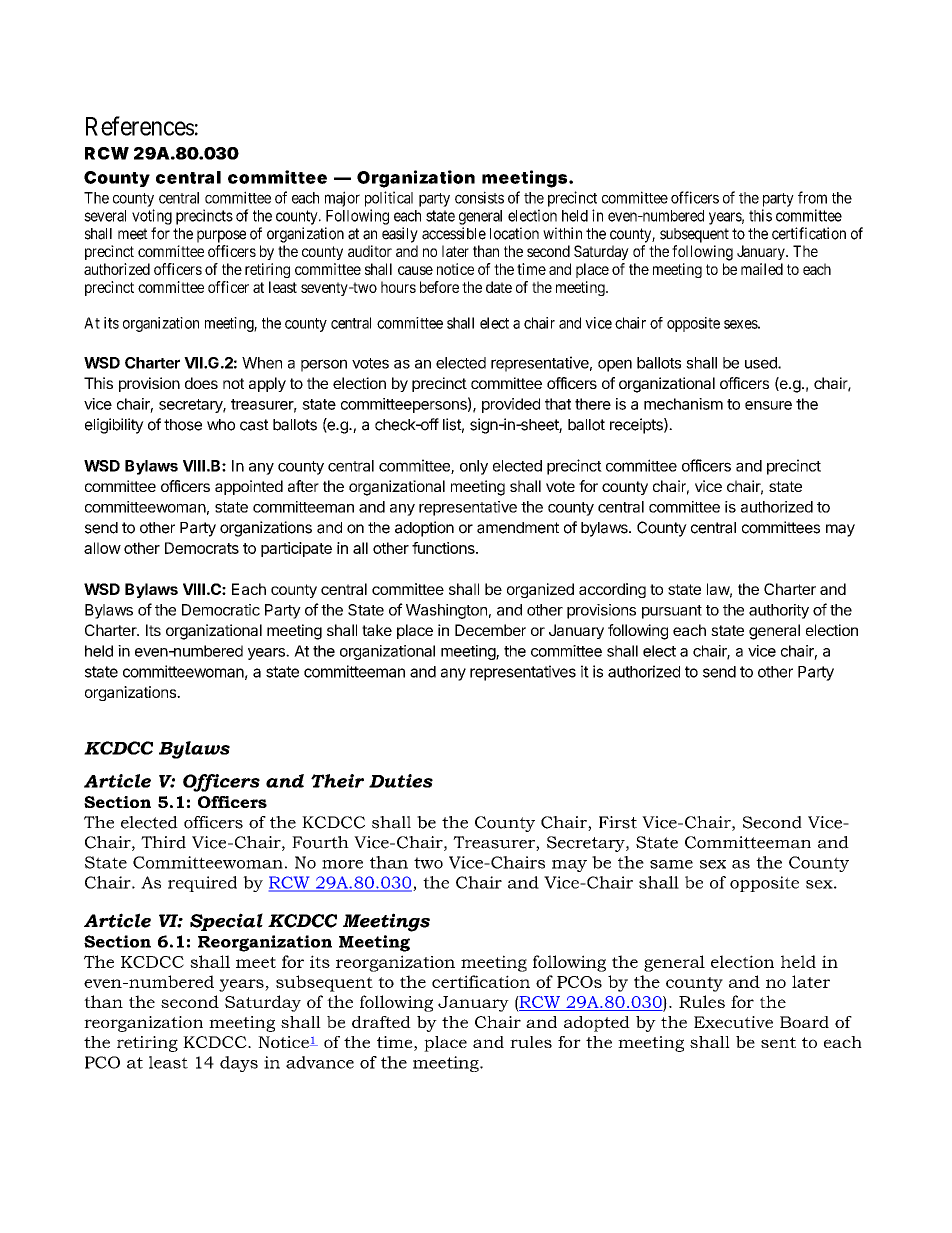 This screenshot has width=952, height=1233. I want to click on Democratic, so click(221, 610).
